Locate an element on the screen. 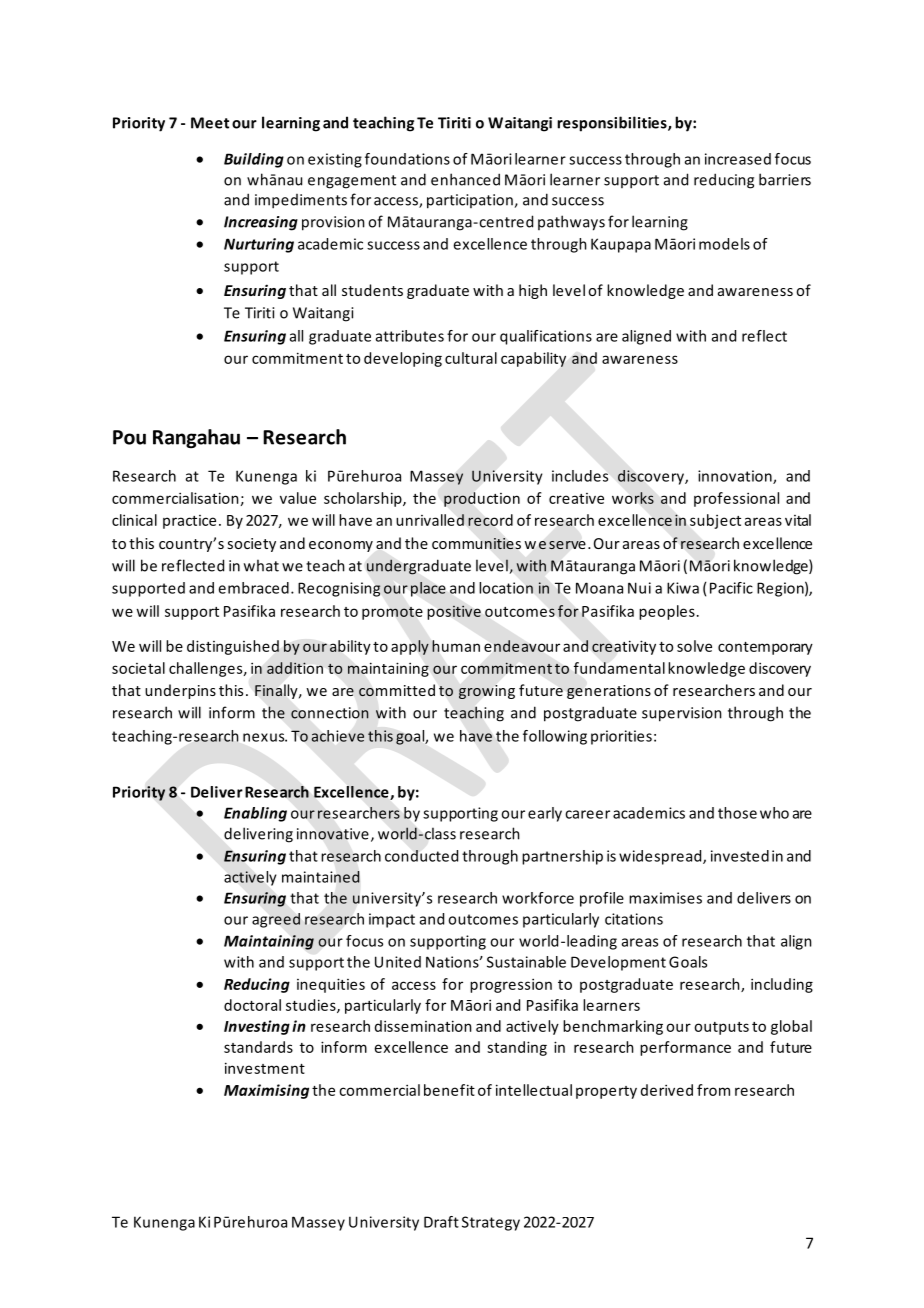 Image resolution: width=924 pixels, height=1308 pixels. increased is located at coordinates (738, 159).
